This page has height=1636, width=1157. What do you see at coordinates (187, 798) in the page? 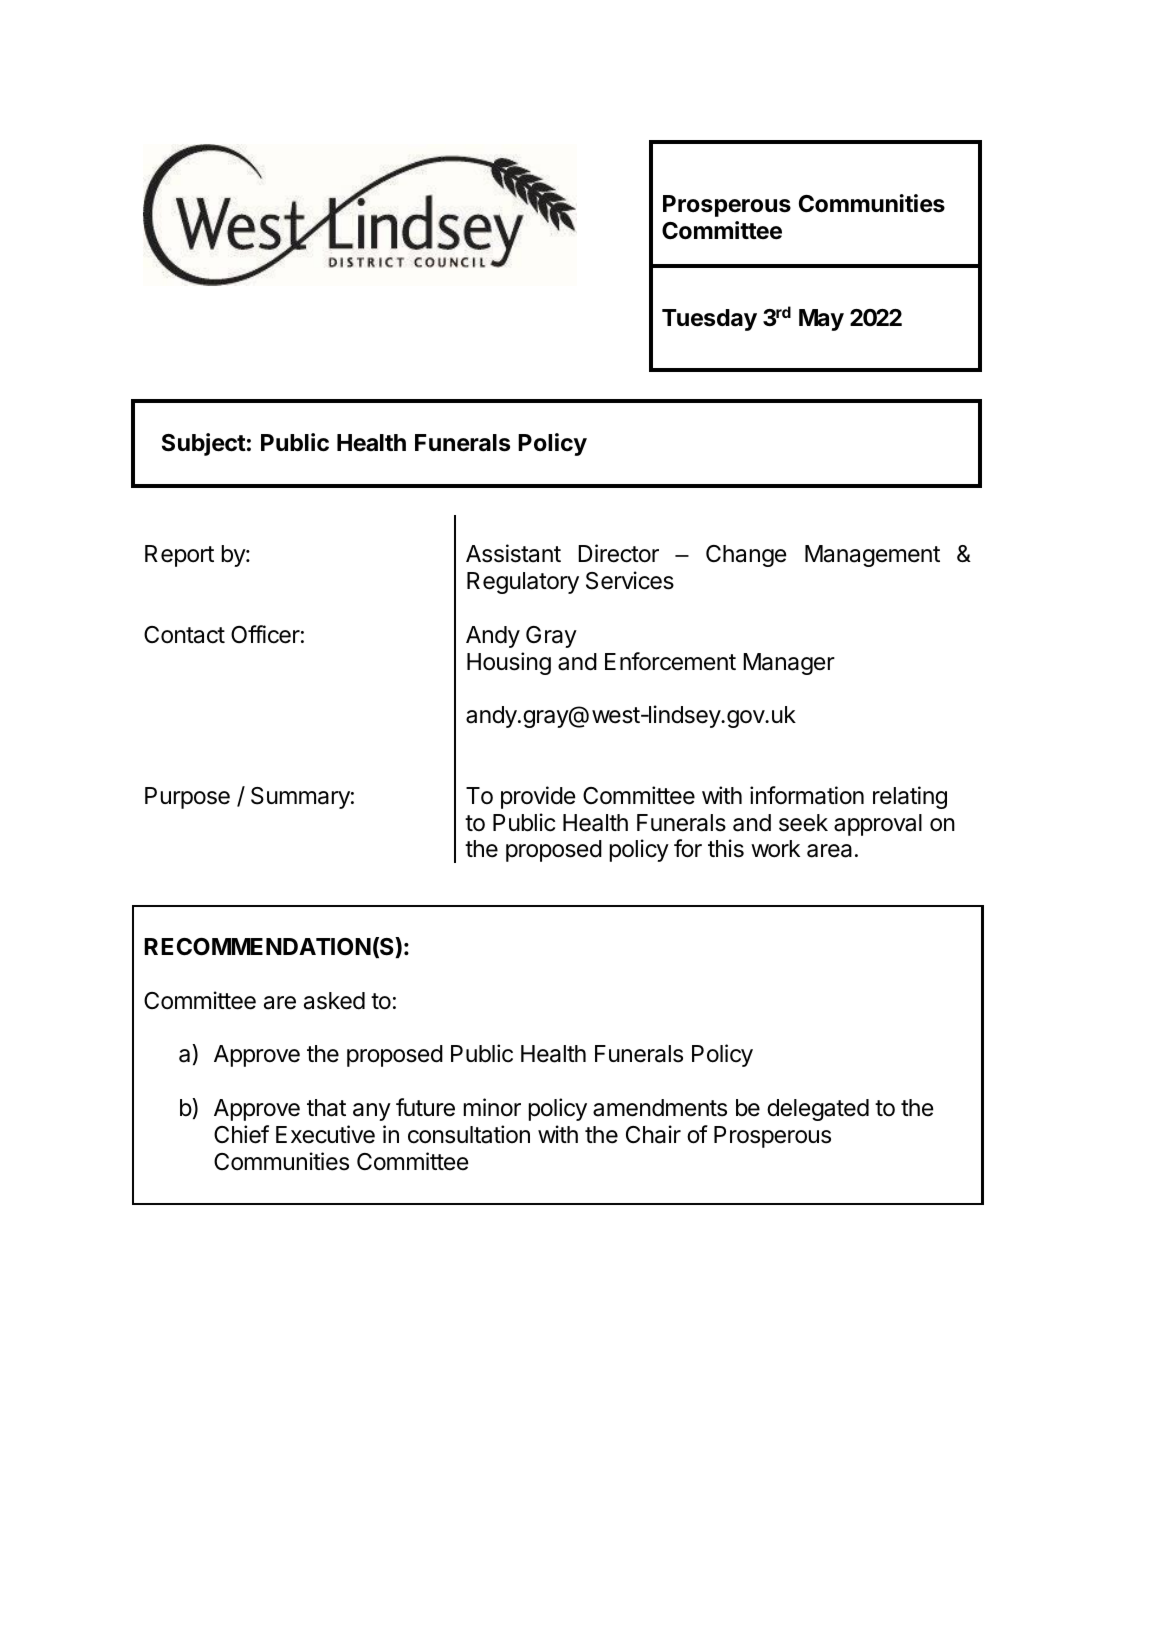
I see `Purpose` at bounding box center [187, 798].
